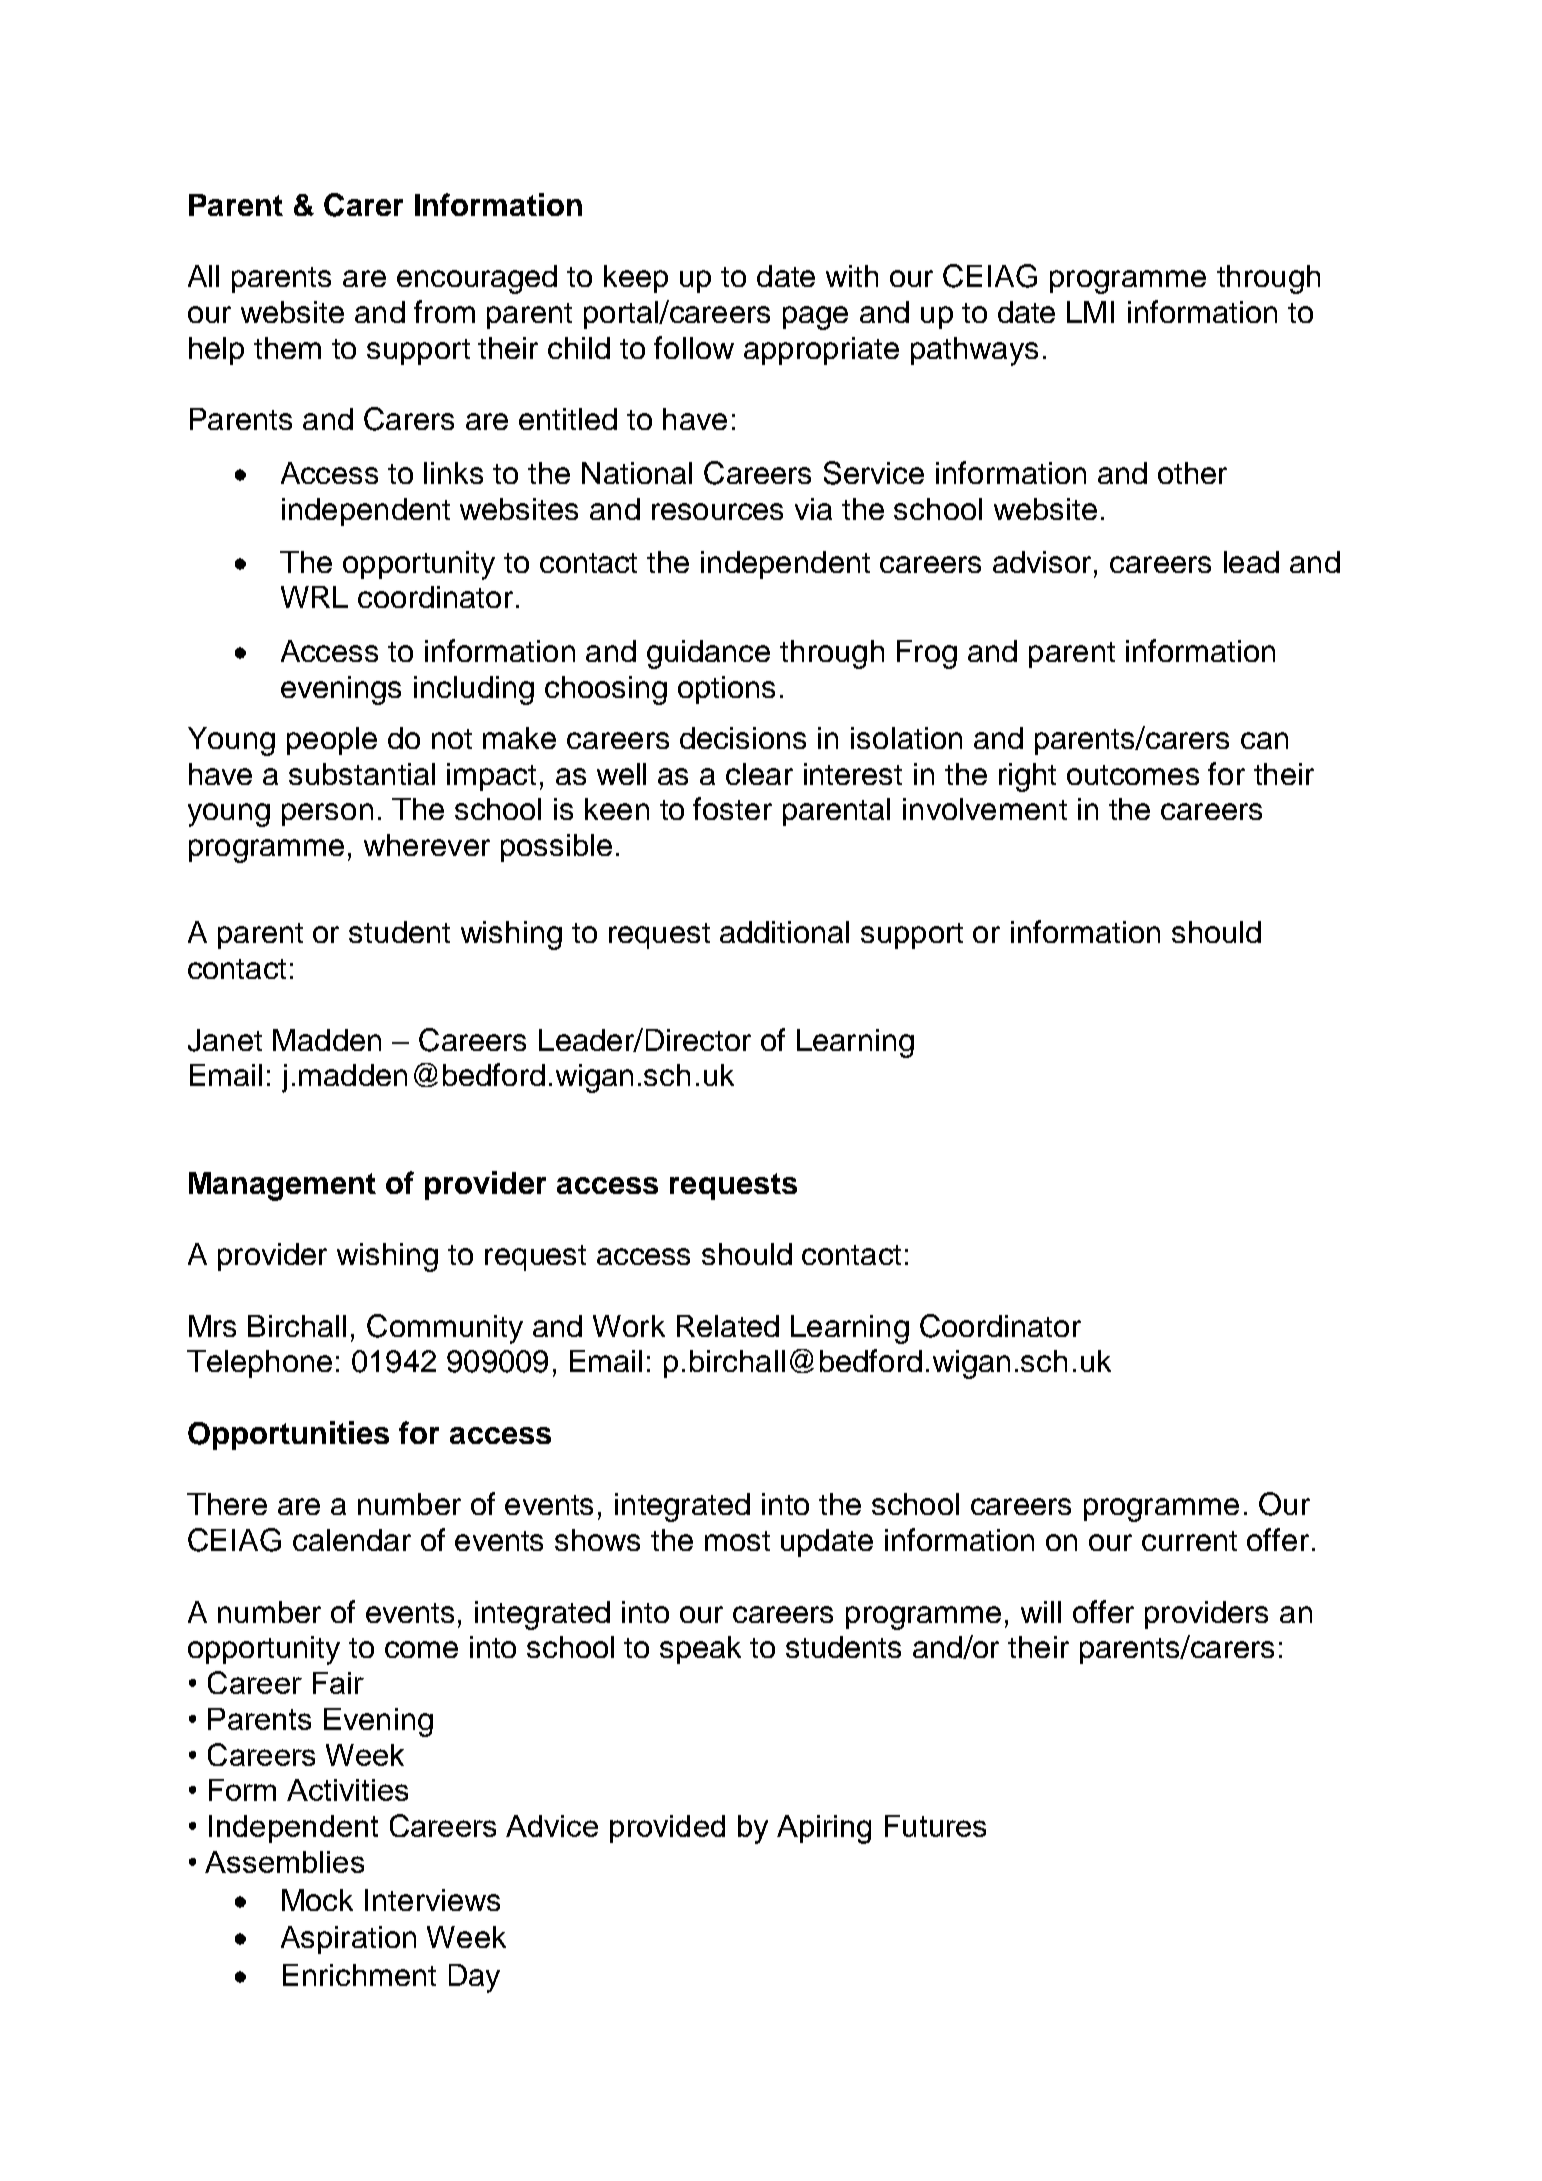 This image has width=1542, height=2181. I want to click on follow, so click(694, 347).
